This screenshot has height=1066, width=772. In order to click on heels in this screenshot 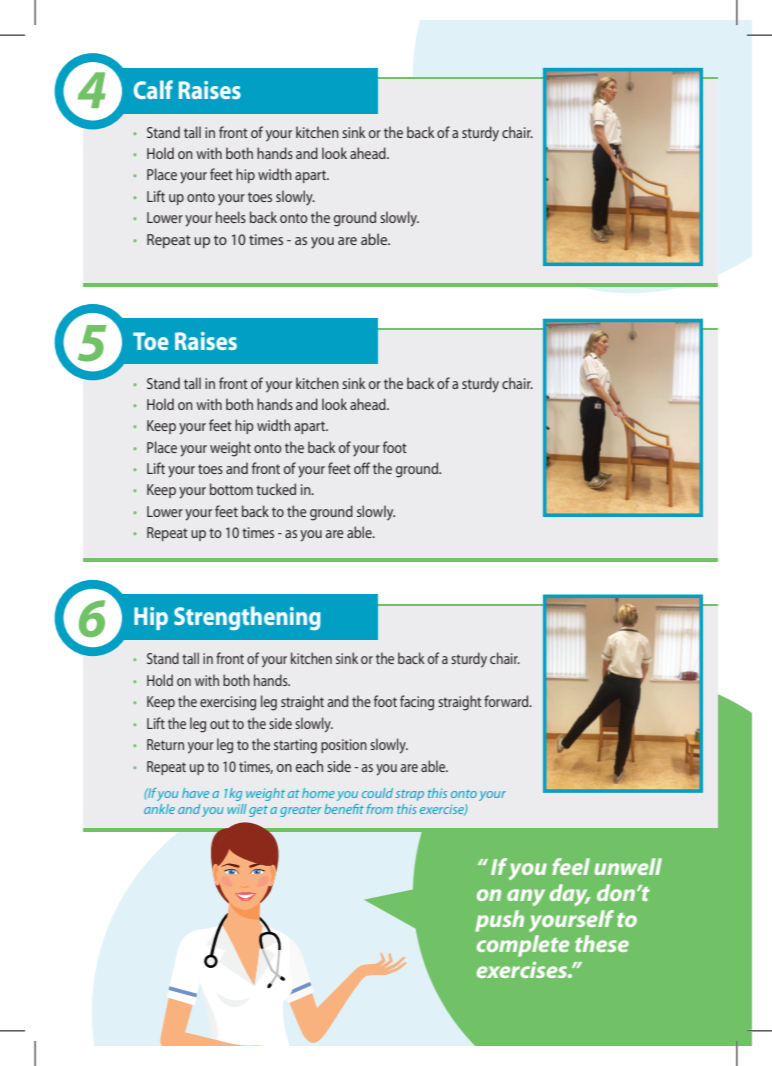, I will do `click(231, 217)`.
